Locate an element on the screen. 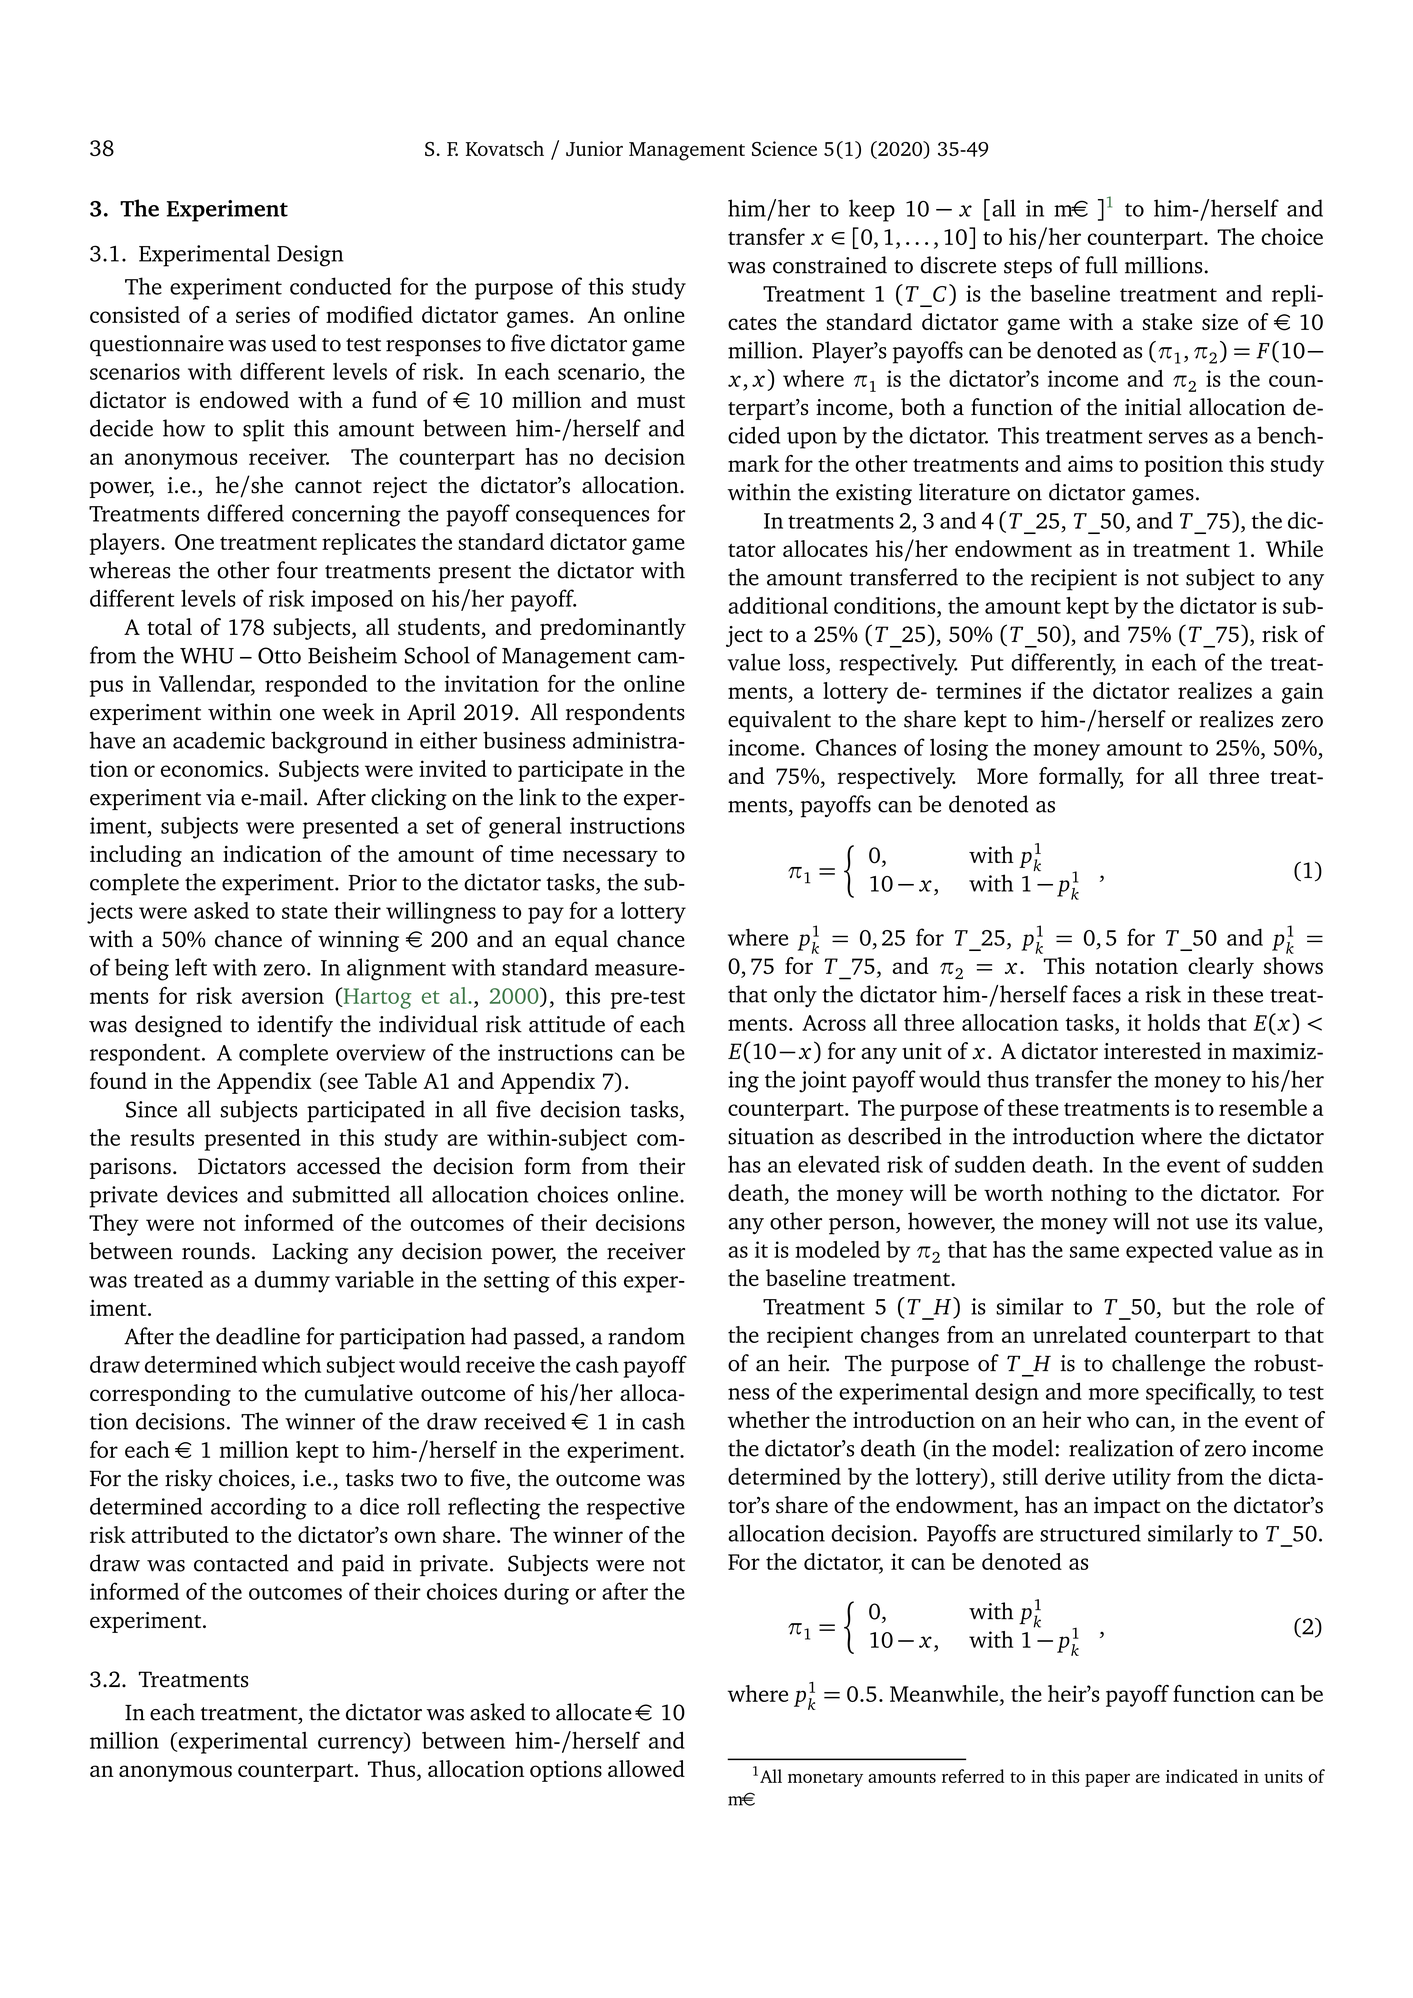 This screenshot has width=1413, height=1998. clearly is located at coordinates (1221, 968).
